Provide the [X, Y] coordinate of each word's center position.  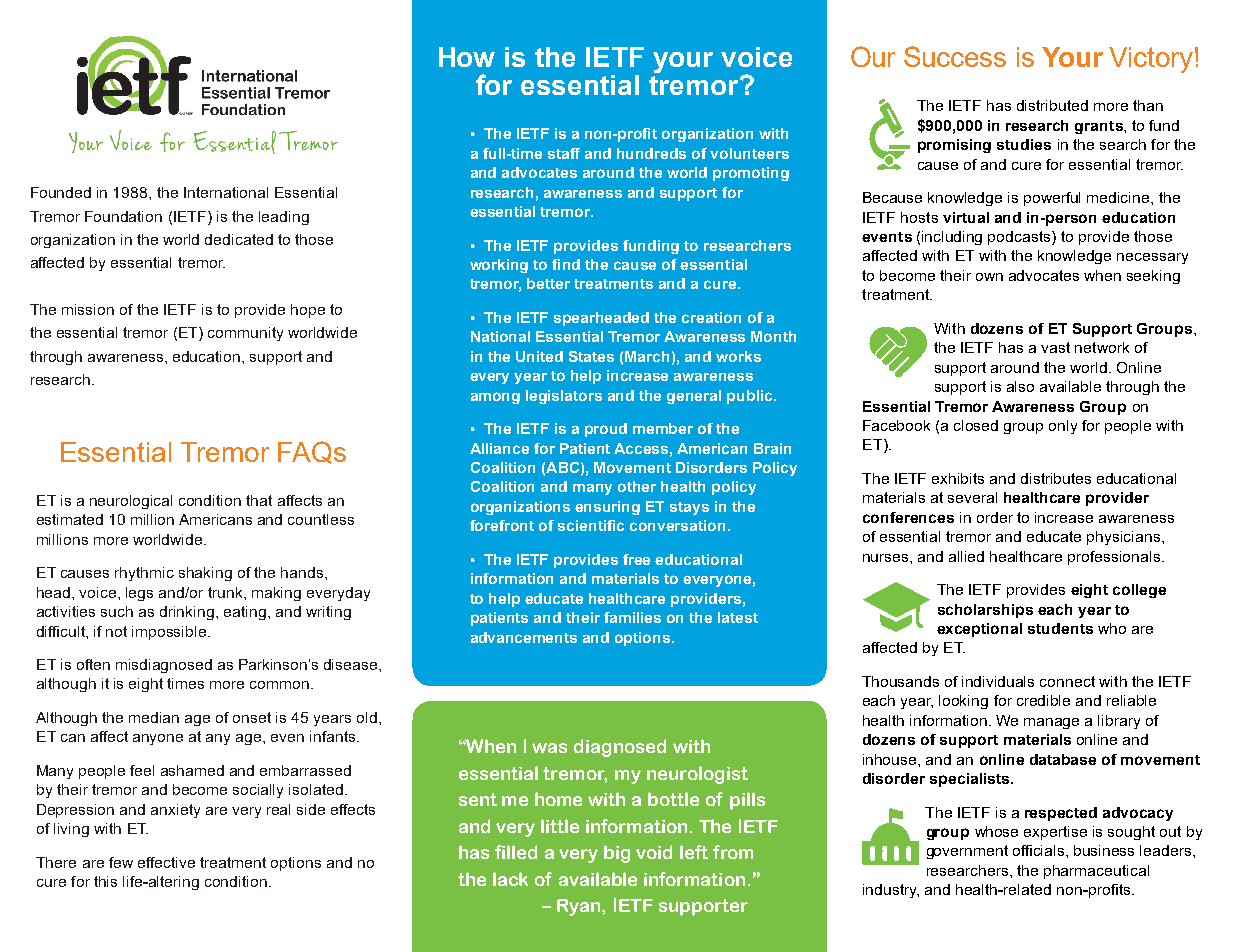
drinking [187, 613]
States [591, 356]
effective [166, 862]
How [467, 57]
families [632, 617]
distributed [1052, 105]
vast [1055, 347]
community [245, 334]
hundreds [651, 153]
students [1060, 628]
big [617, 854]
